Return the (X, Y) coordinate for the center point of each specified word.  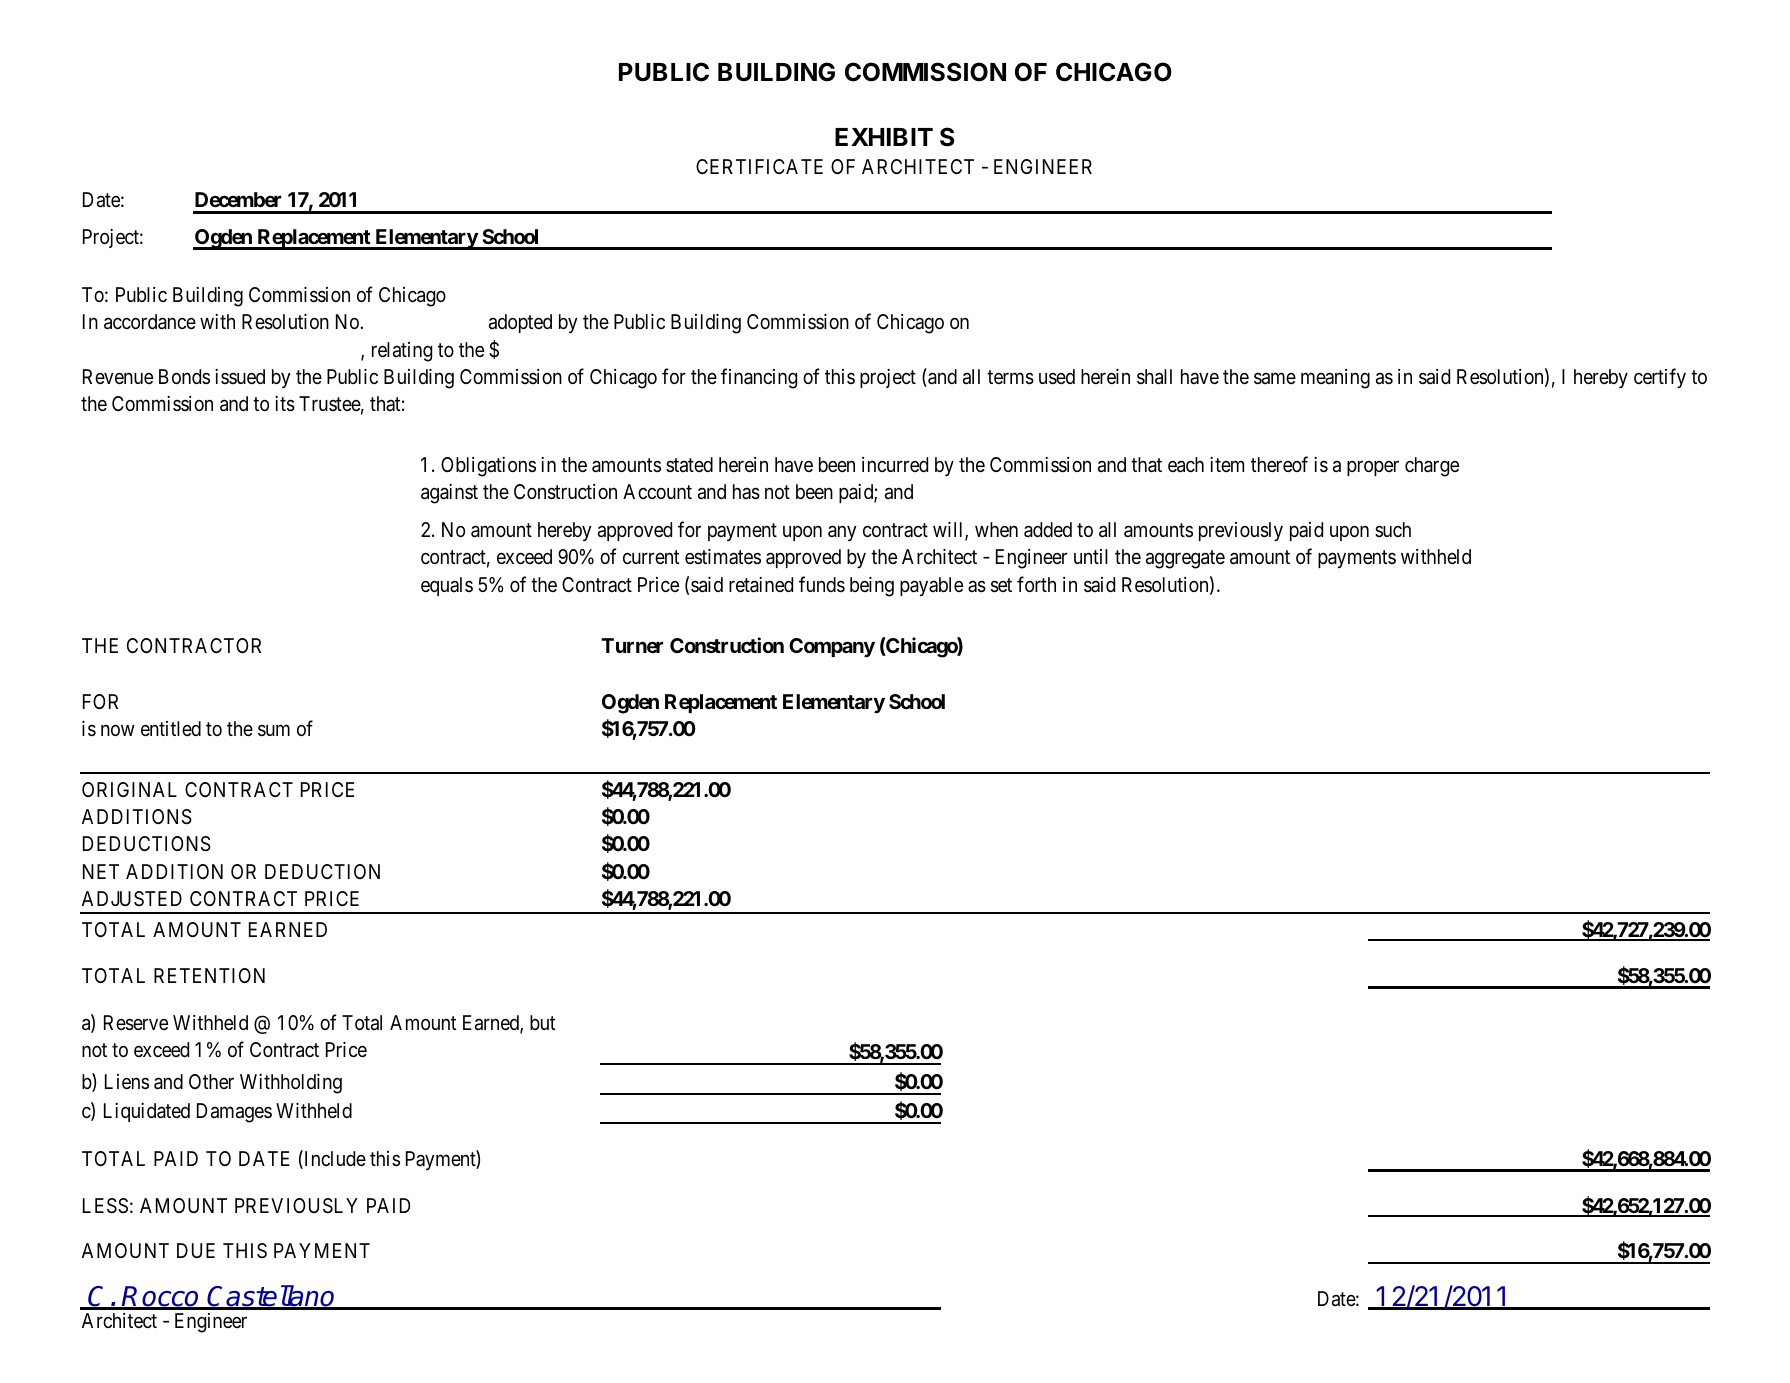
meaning (1335, 379)
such (1393, 529)
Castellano (271, 1297)
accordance (150, 322)
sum (274, 731)
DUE (196, 1250)
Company (832, 647)
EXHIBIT (884, 137)
